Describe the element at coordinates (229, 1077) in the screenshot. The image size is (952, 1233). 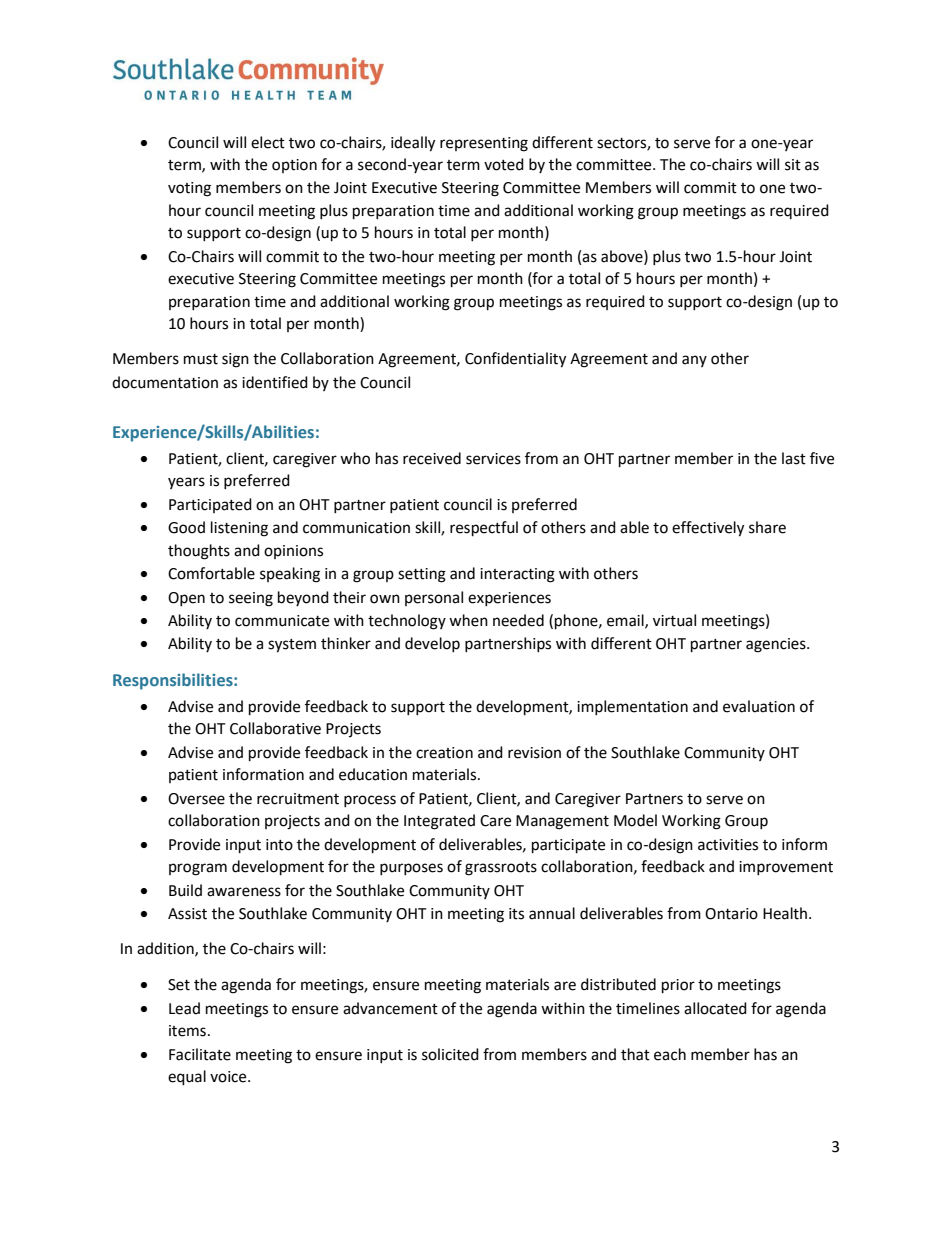
I see `voice` at that location.
